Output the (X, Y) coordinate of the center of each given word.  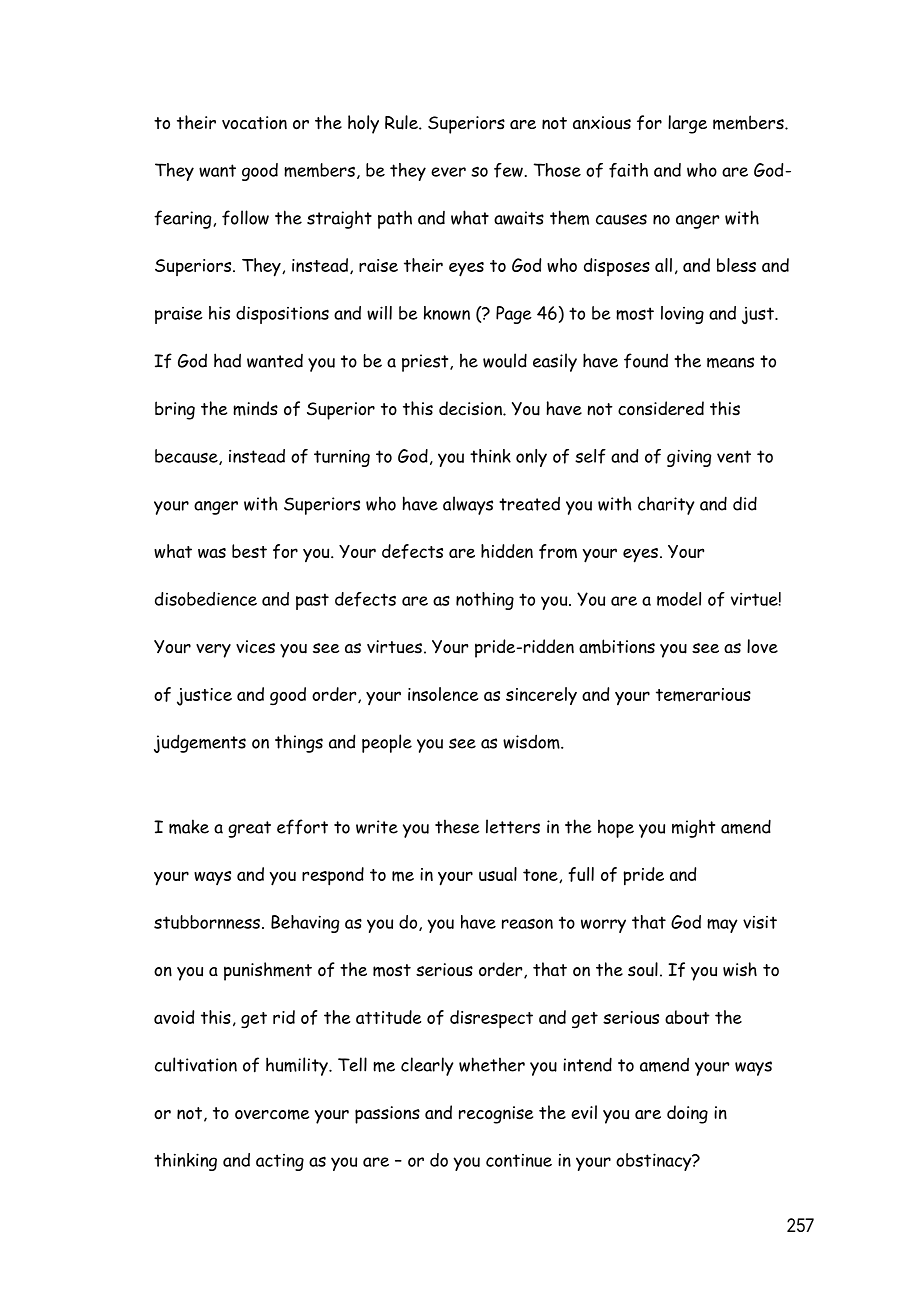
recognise (496, 1115)
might (693, 828)
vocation (254, 123)
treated (529, 503)
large (687, 124)
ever (448, 172)
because (187, 457)
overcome (272, 1114)
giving (689, 458)
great (249, 829)
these (457, 826)
